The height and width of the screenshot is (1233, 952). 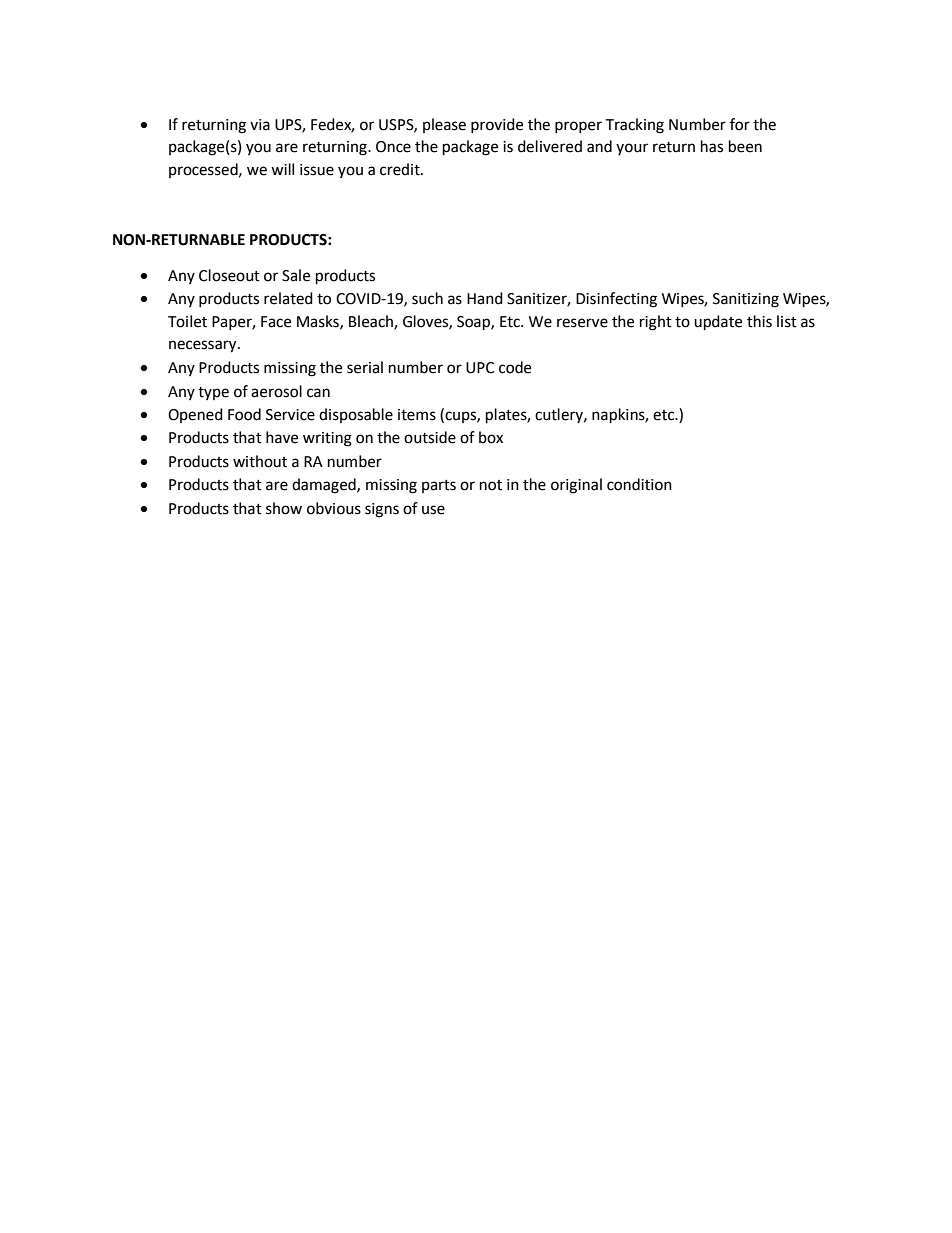 I want to click on Hand, so click(x=485, y=298).
